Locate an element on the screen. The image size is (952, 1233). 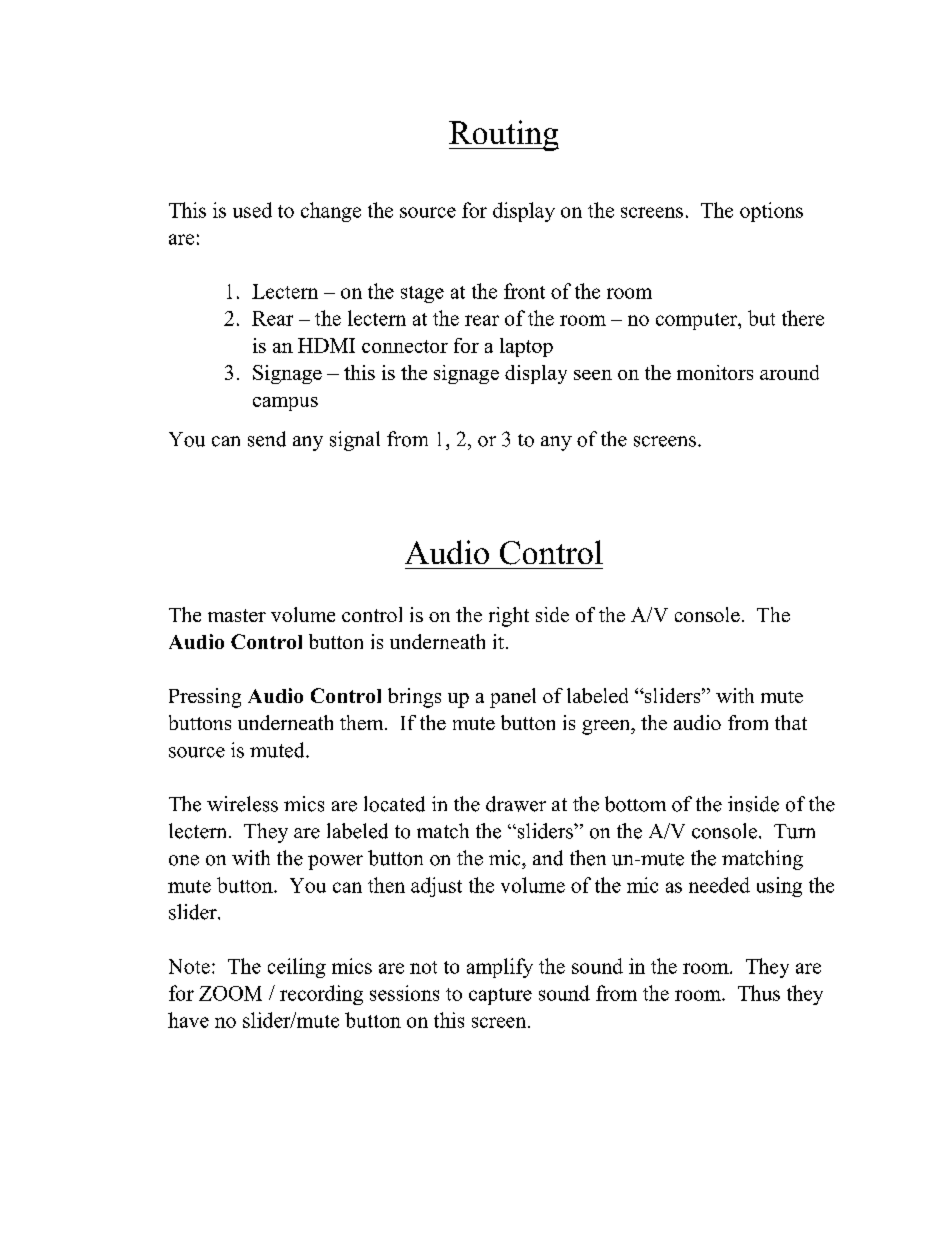
monitors is located at coordinates (715, 372).
